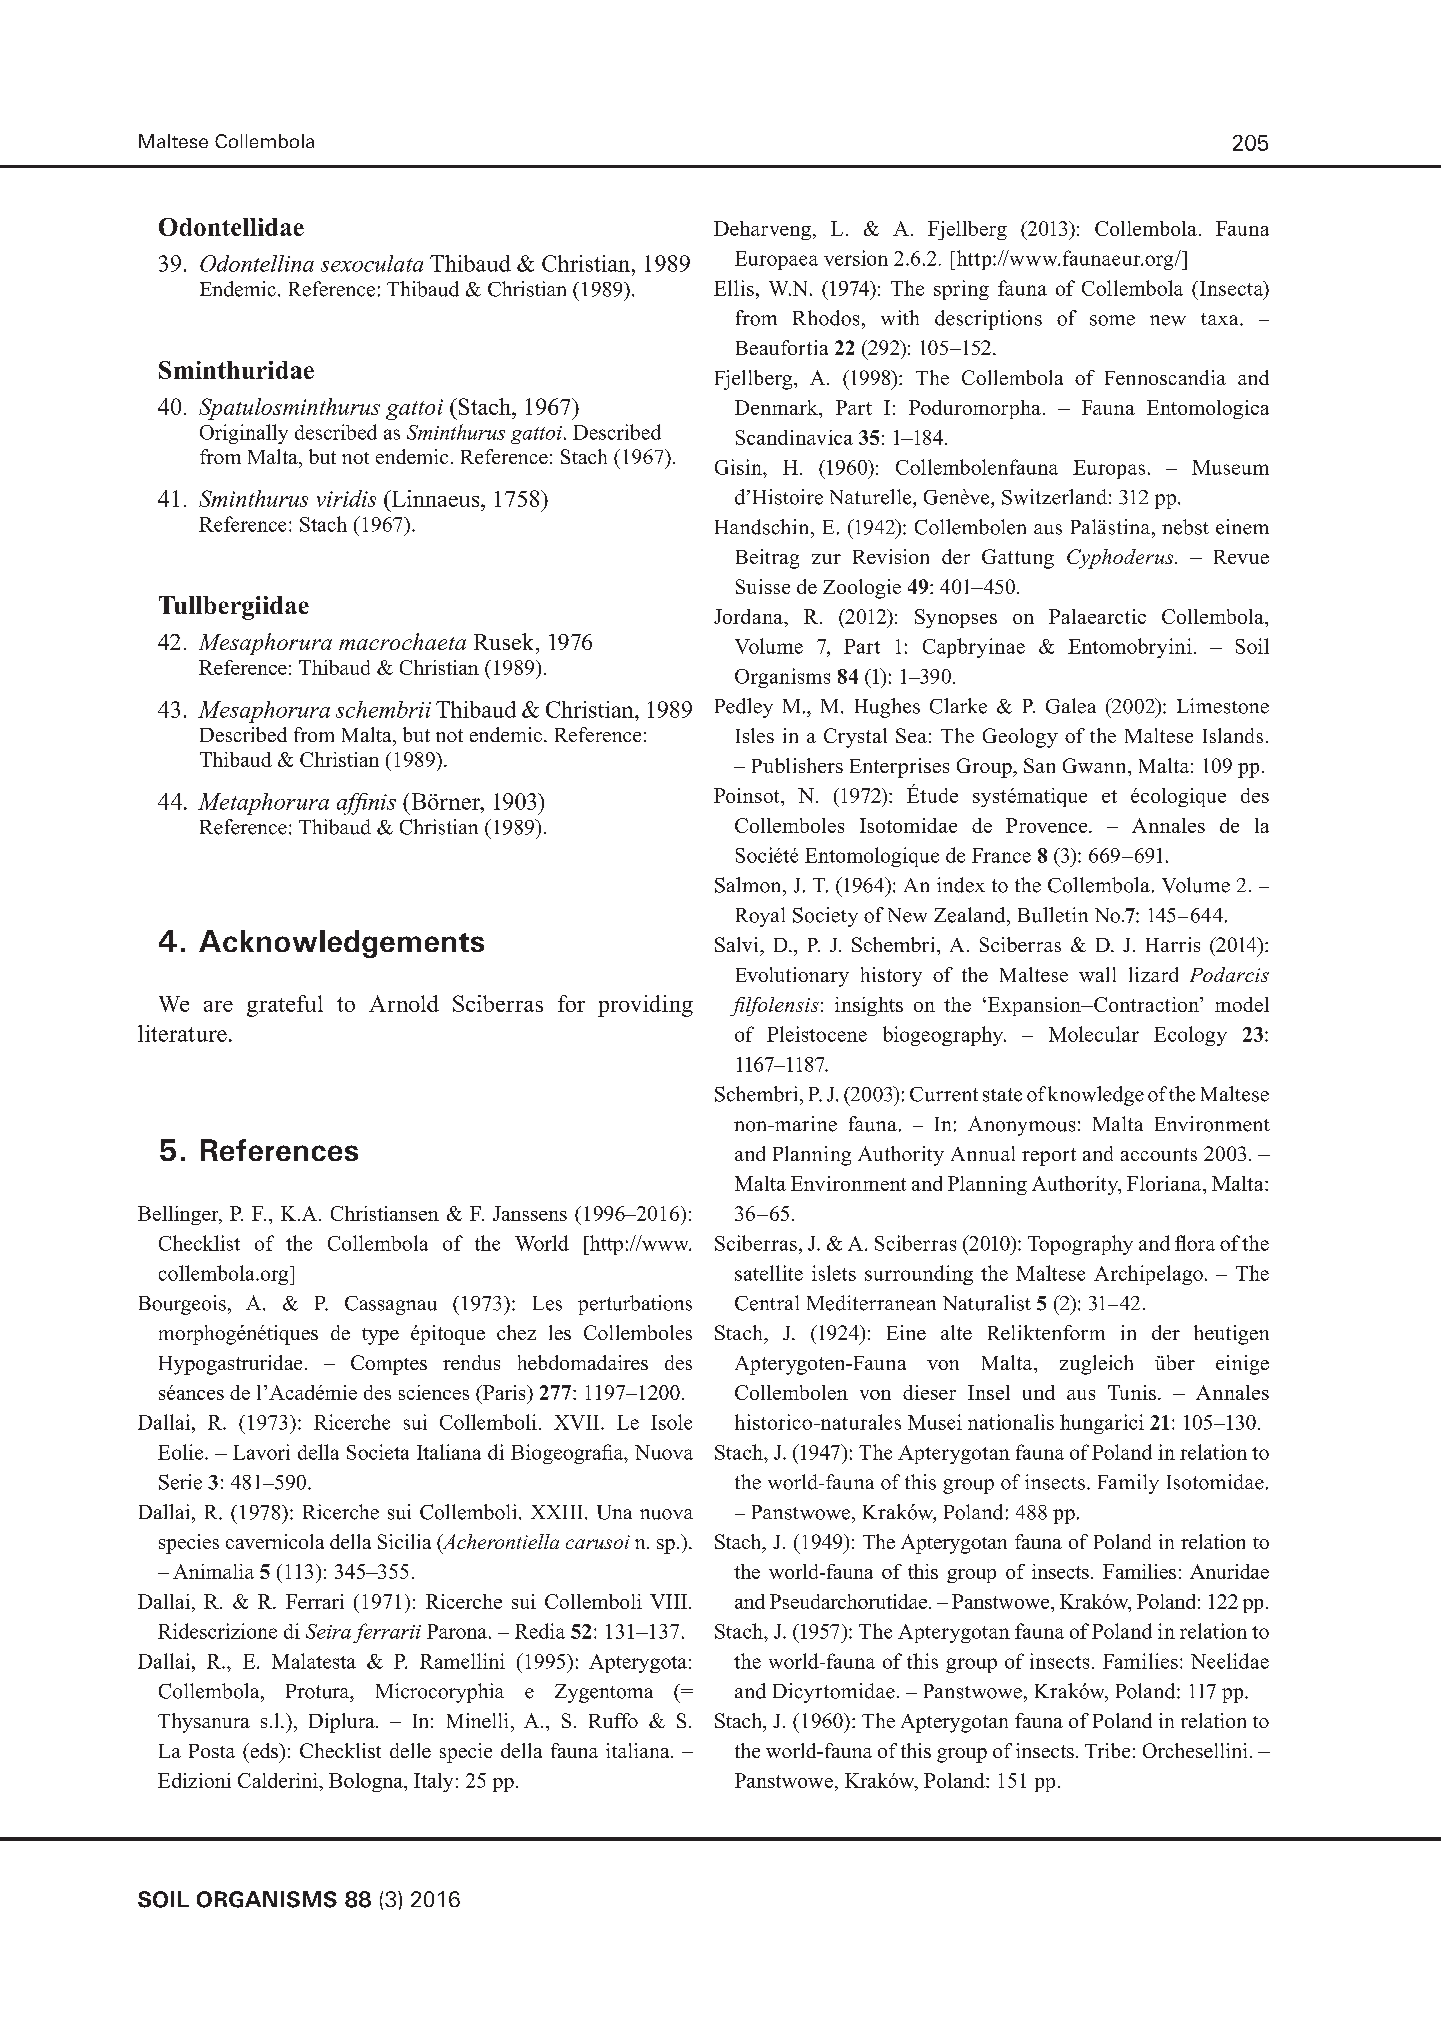  I want to click on Central, so click(767, 1303).
